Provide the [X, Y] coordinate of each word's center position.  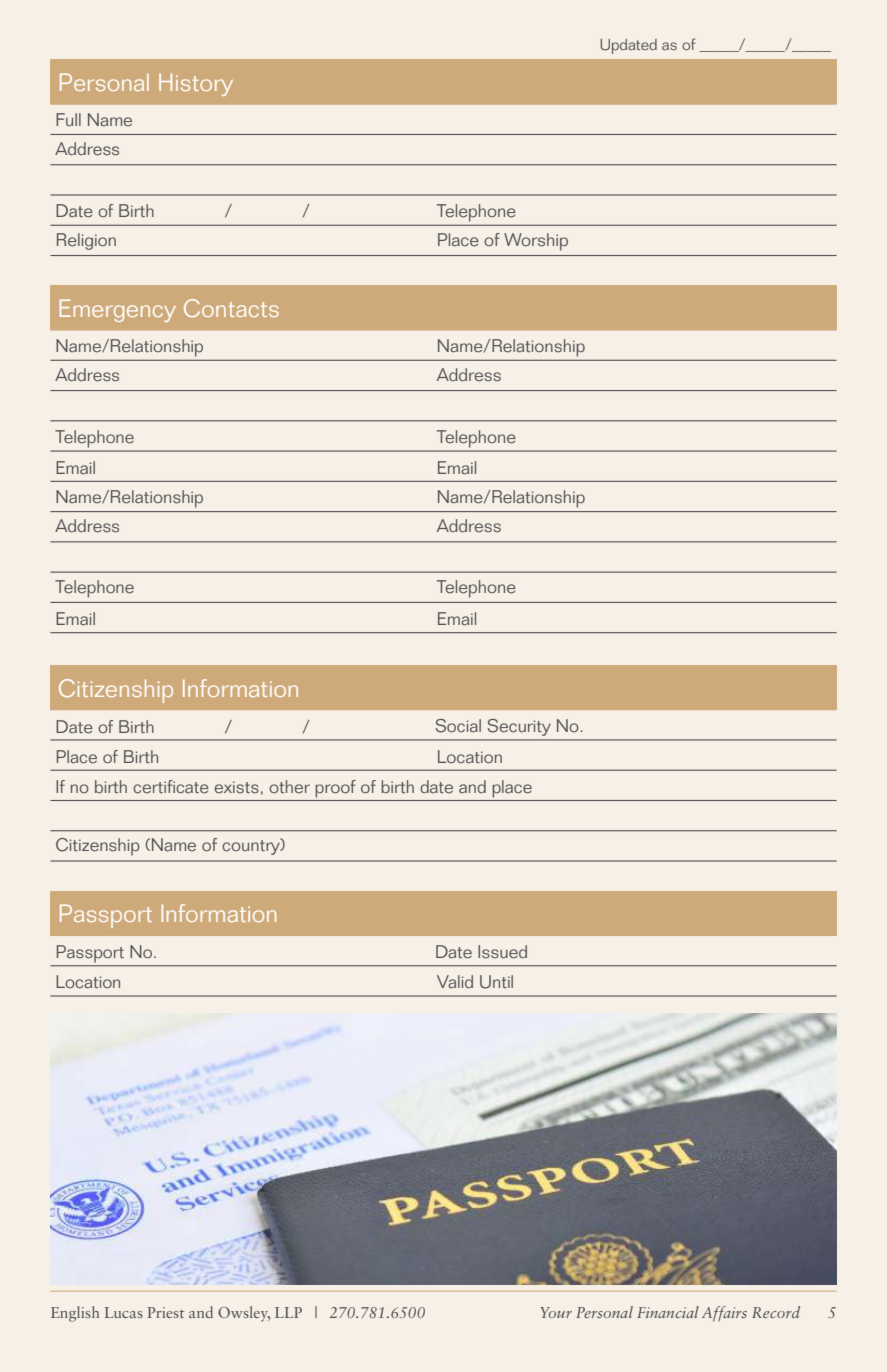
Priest [166, 1312]
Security [519, 727]
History [196, 84]
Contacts [231, 308]
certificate [171, 787]
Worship [536, 242]
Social [458, 726]
